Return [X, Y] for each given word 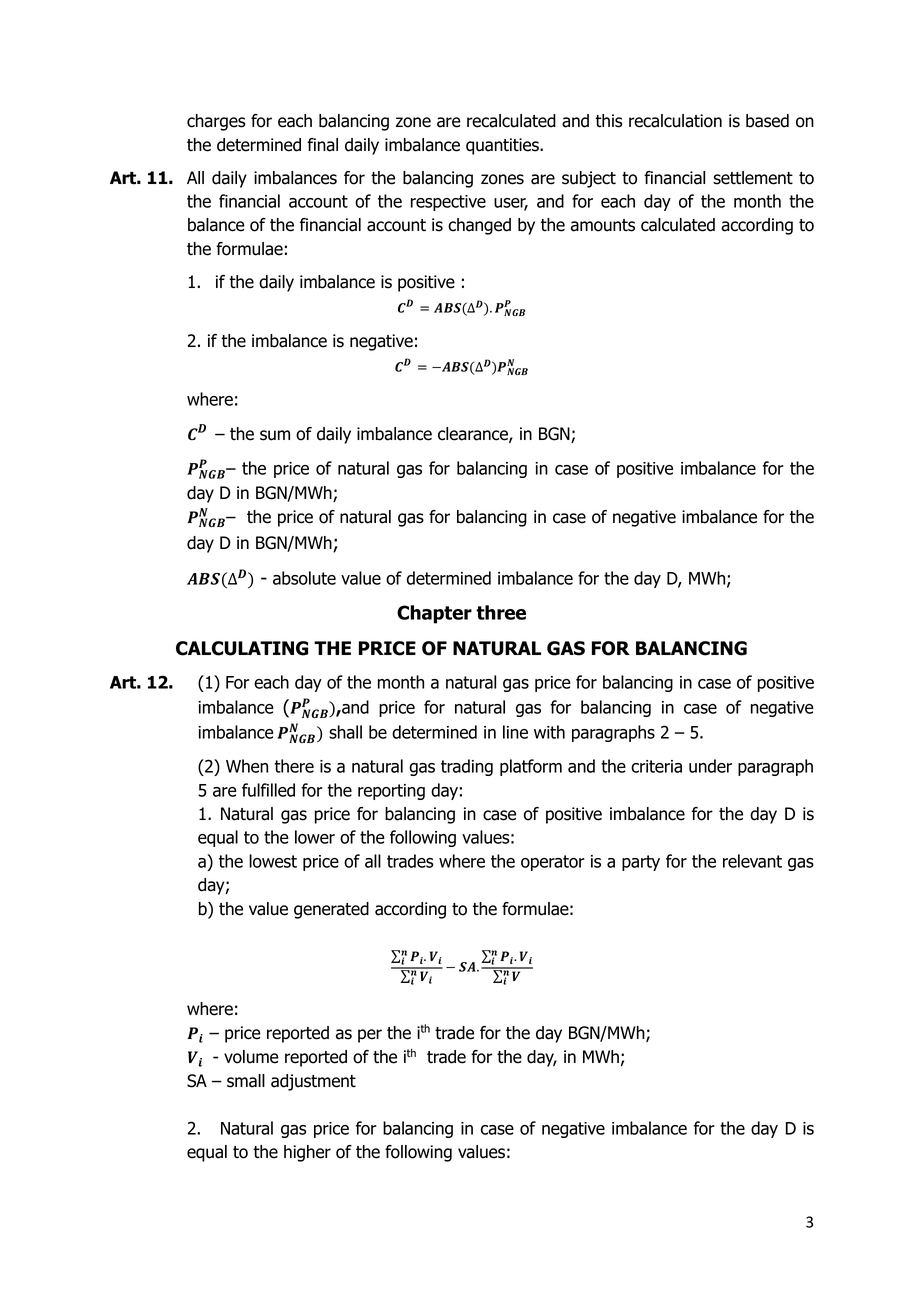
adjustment [313, 1082]
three [501, 612]
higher [307, 1153]
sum [275, 435]
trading [467, 767]
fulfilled [268, 790]
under [710, 766]
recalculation [675, 121]
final [322, 145]
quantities [503, 146]
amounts [603, 225]
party [641, 863]
